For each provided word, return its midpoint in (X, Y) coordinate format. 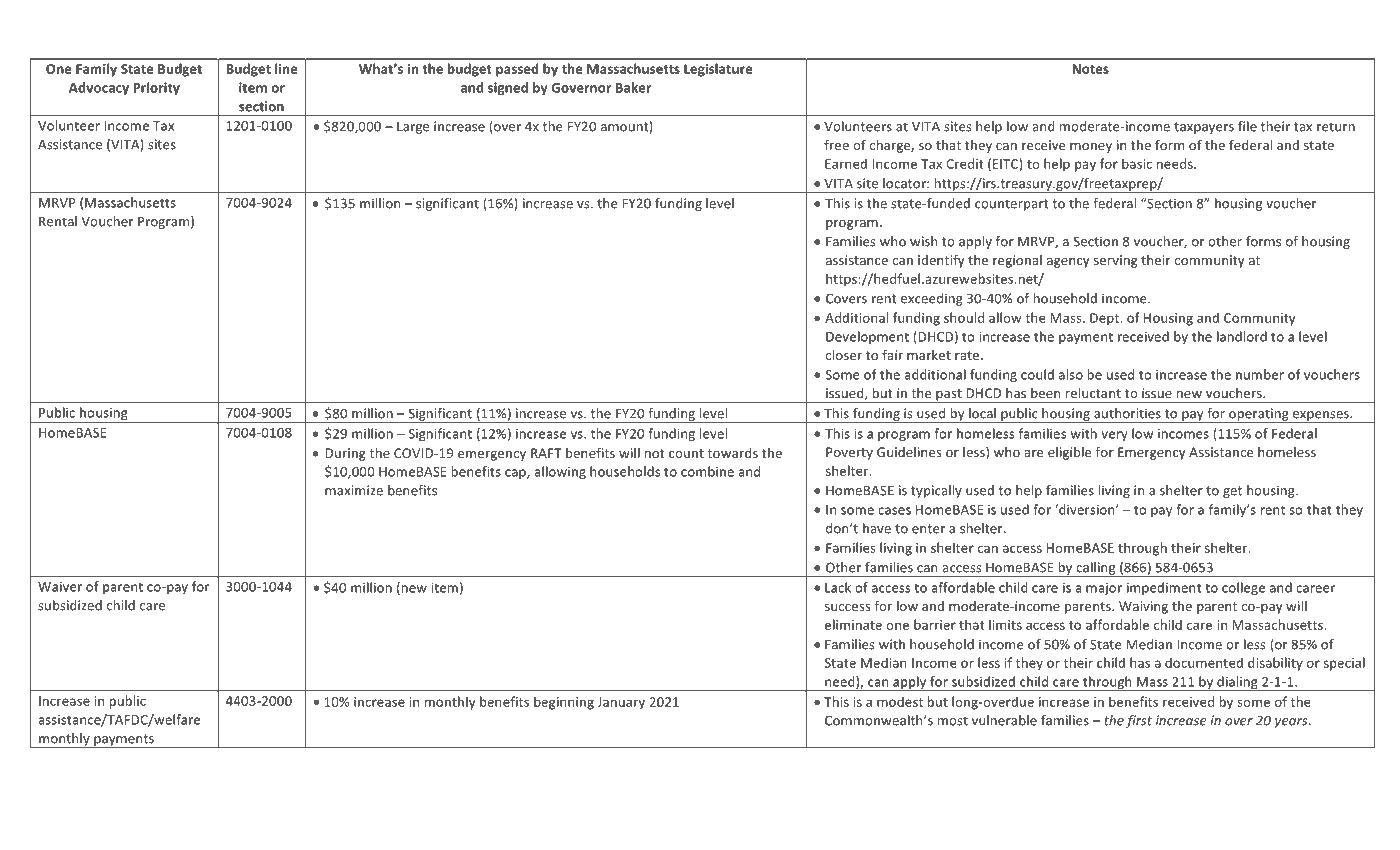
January (621, 703)
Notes (1090, 69)
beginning (564, 703)
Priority (156, 88)
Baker (633, 87)
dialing (1237, 684)
